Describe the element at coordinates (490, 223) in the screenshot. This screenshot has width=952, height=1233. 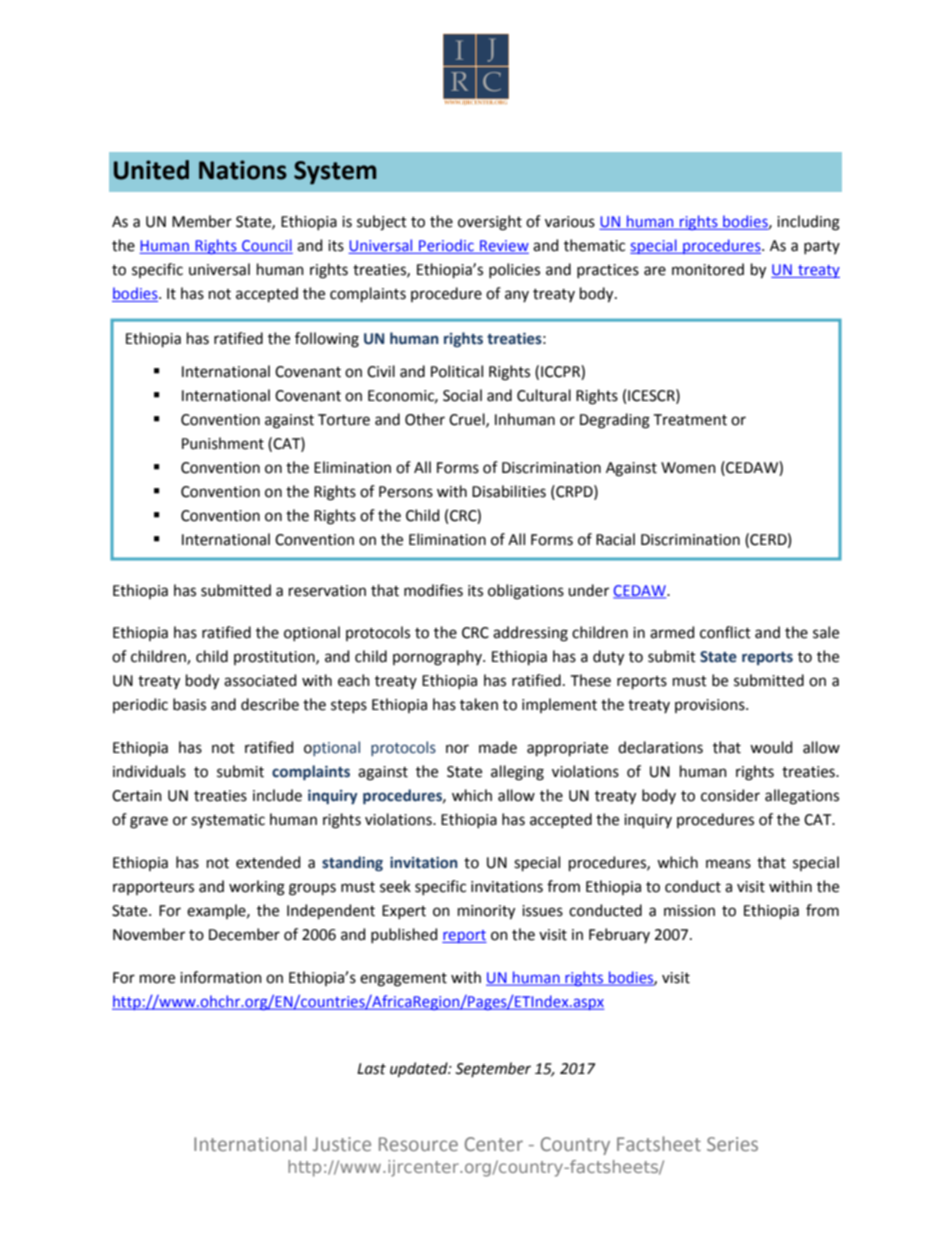
I see `oversight` at that location.
